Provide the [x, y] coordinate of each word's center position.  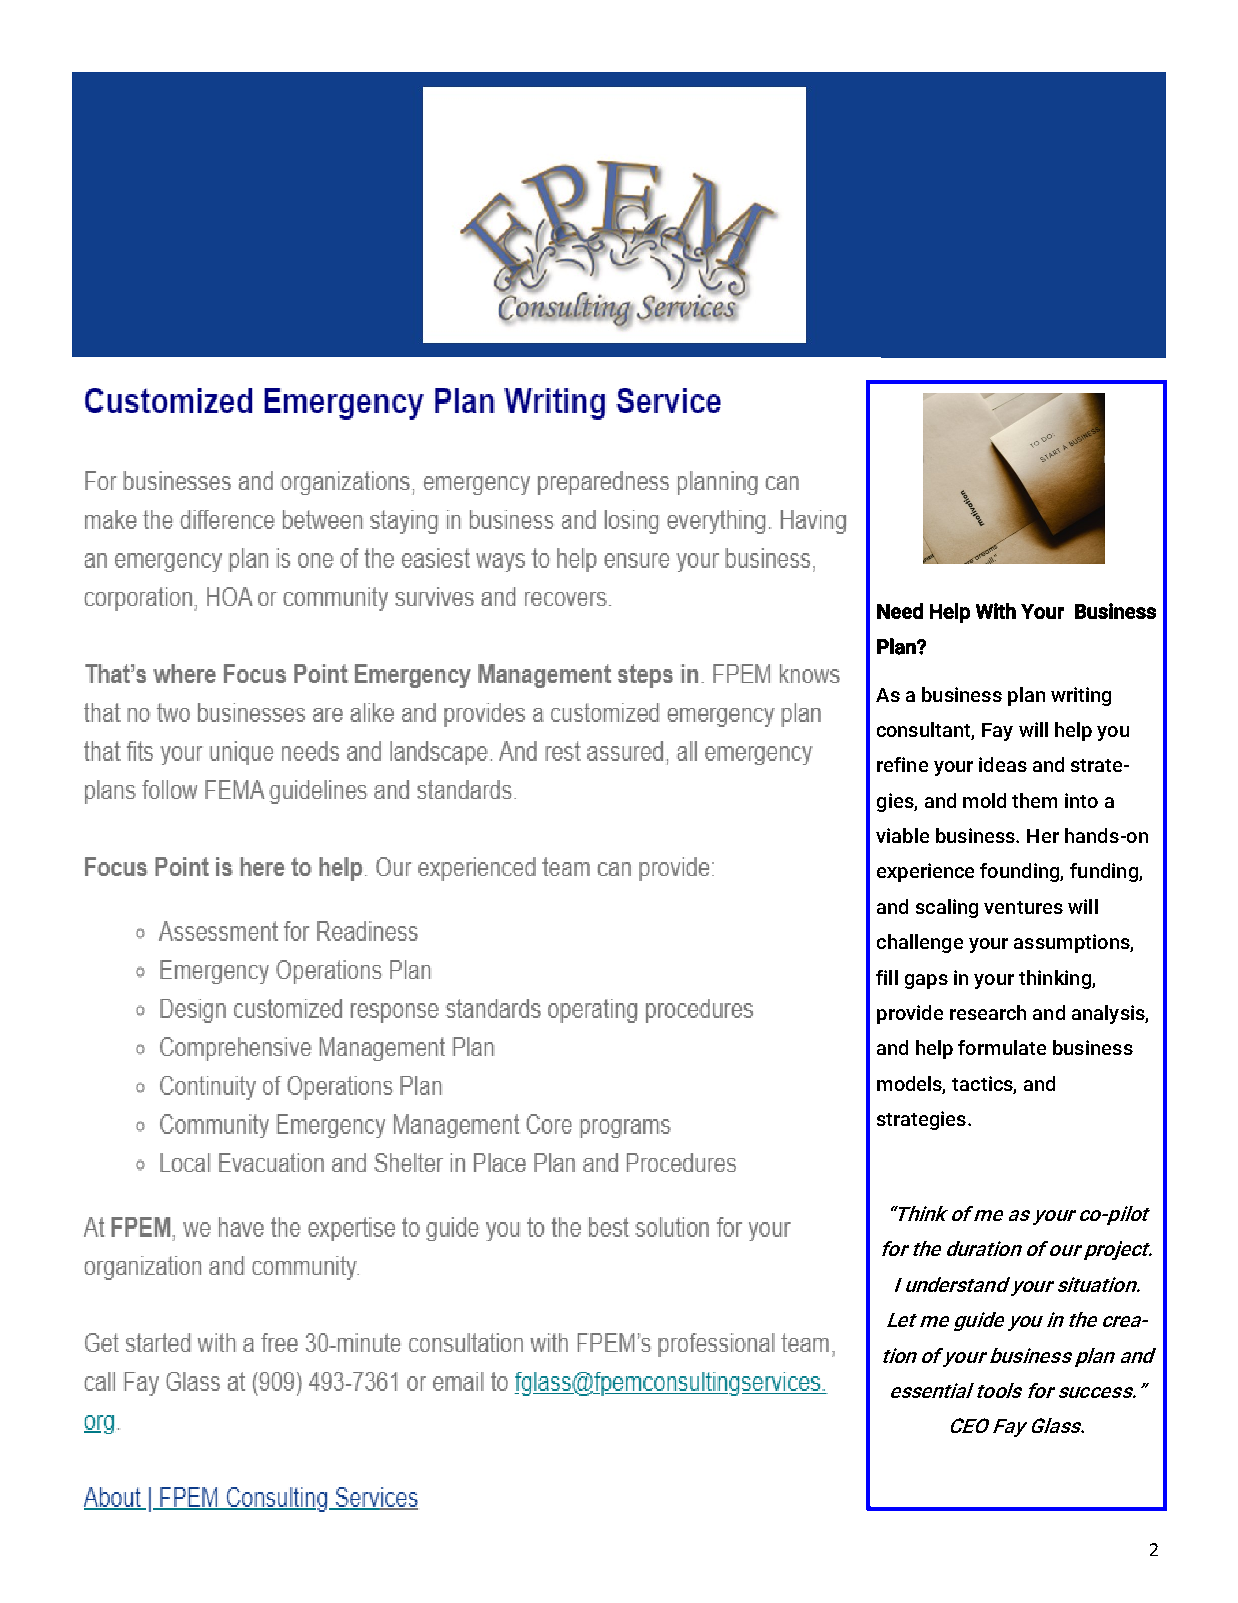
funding [1105, 872]
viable [902, 835]
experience [925, 872]
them [1034, 800]
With [996, 611]
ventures [1023, 907]
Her [1043, 836]
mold [984, 800]
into [1081, 800]
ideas [1003, 764]
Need [900, 611]
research [988, 1012]
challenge [920, 943]
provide [910, 1014]
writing [1081, 696]
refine [902, 764]
